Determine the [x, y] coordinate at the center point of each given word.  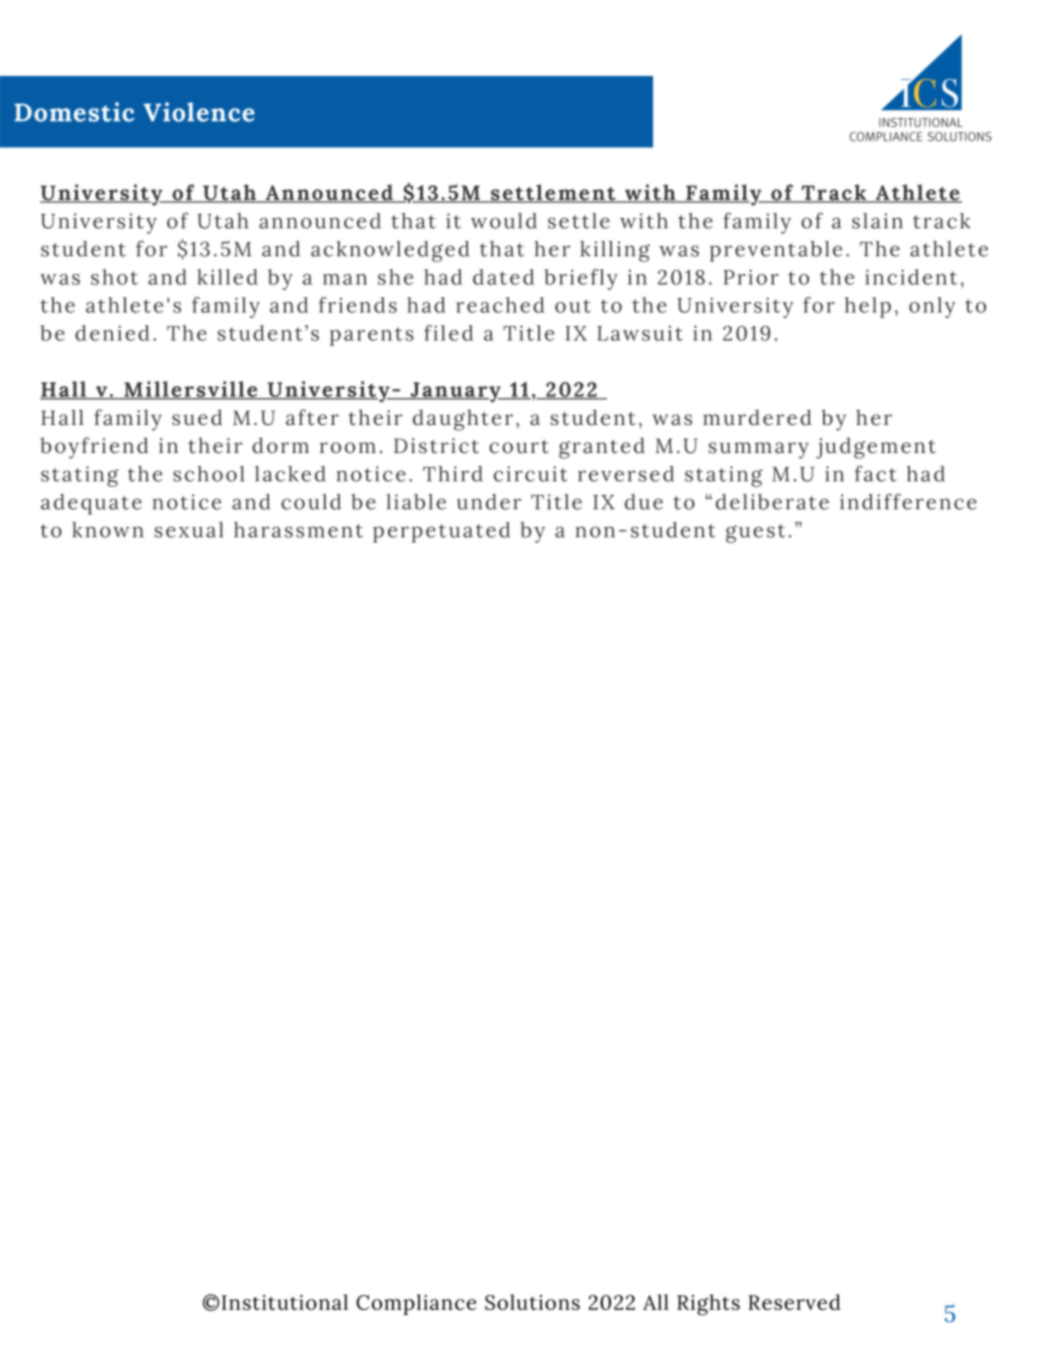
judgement [876, 448]
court [519, 447]
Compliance [416, 1304]
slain [877, 221]
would [504, 221]
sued [197, 417]
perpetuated [441, 532]
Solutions [532, 1302]
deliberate [772, 502]
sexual [189, 530]
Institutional [285, 1302]
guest [755, 533]
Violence [199, 112]
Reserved [794, 1302]
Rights [708, 1305]
